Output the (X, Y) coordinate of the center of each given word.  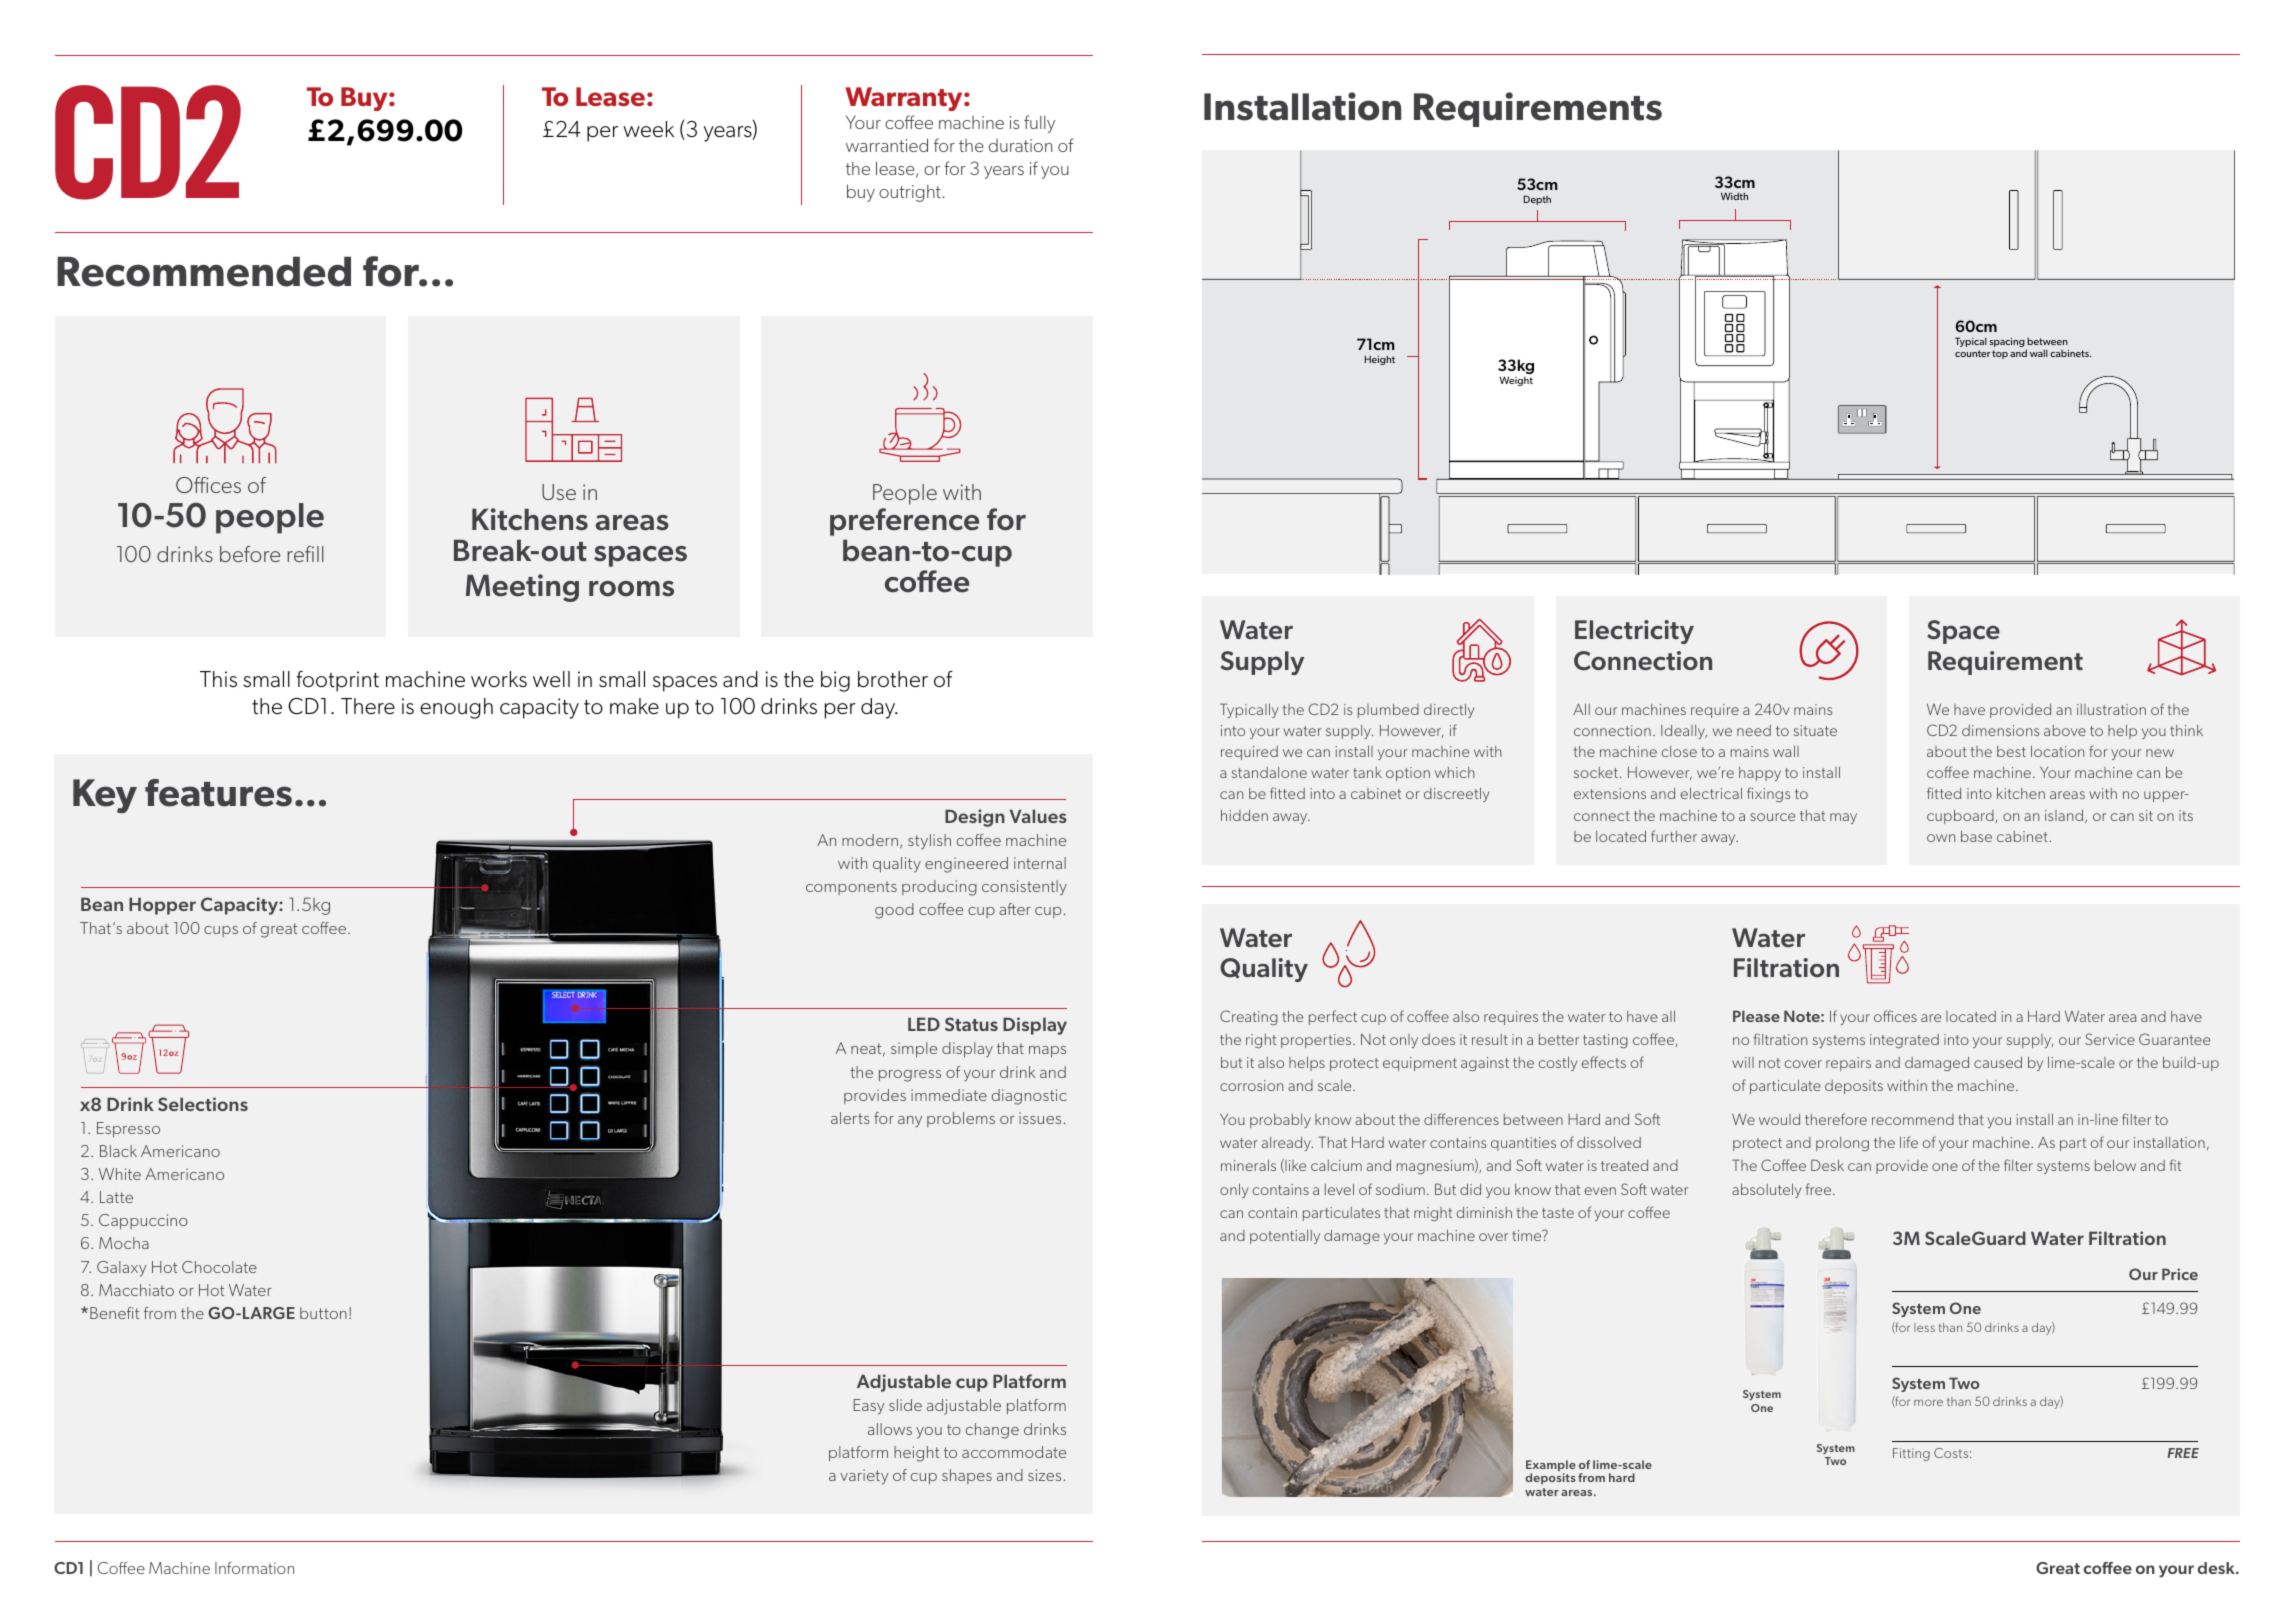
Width (1734, 196)
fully (1039, 124)
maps (1047, 1051)
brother (893, 679)
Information (254, 1568)
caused (1998, 1062)
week (648, 129)
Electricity (1634, 632)
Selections (203, 1104)
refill (306, 554)
